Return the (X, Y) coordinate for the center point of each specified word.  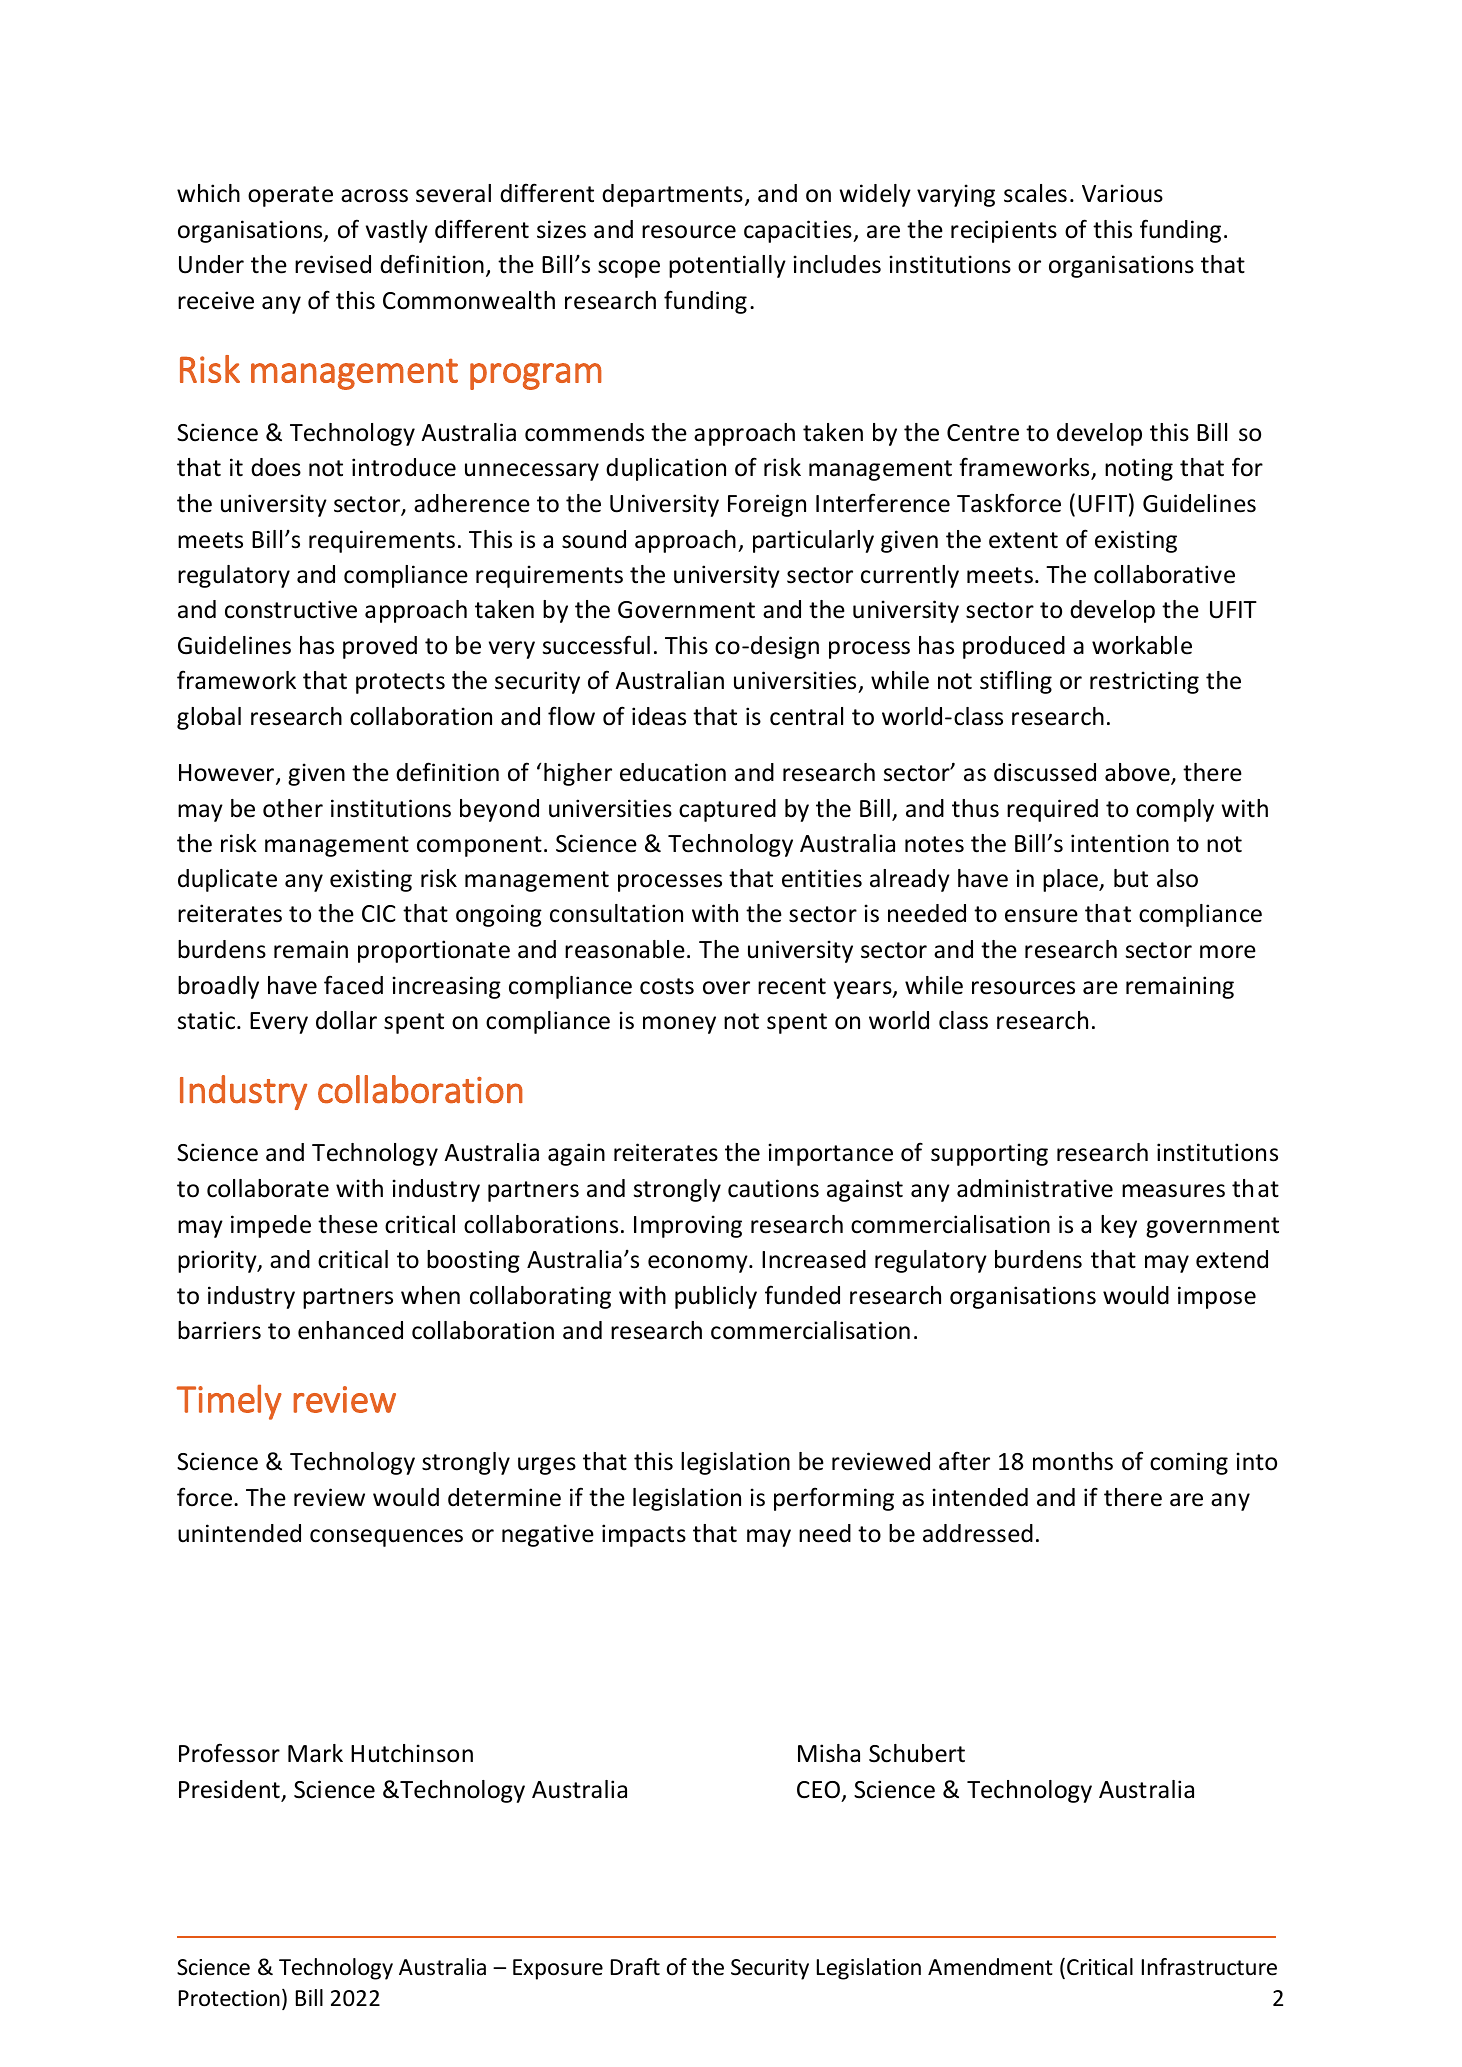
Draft (635, 1967)
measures (1173, 1191)
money (679, 1025)
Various (1122, 193)
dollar (346, 1020)
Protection (229, 1998)
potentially (727, 266)
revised (333, 264)
